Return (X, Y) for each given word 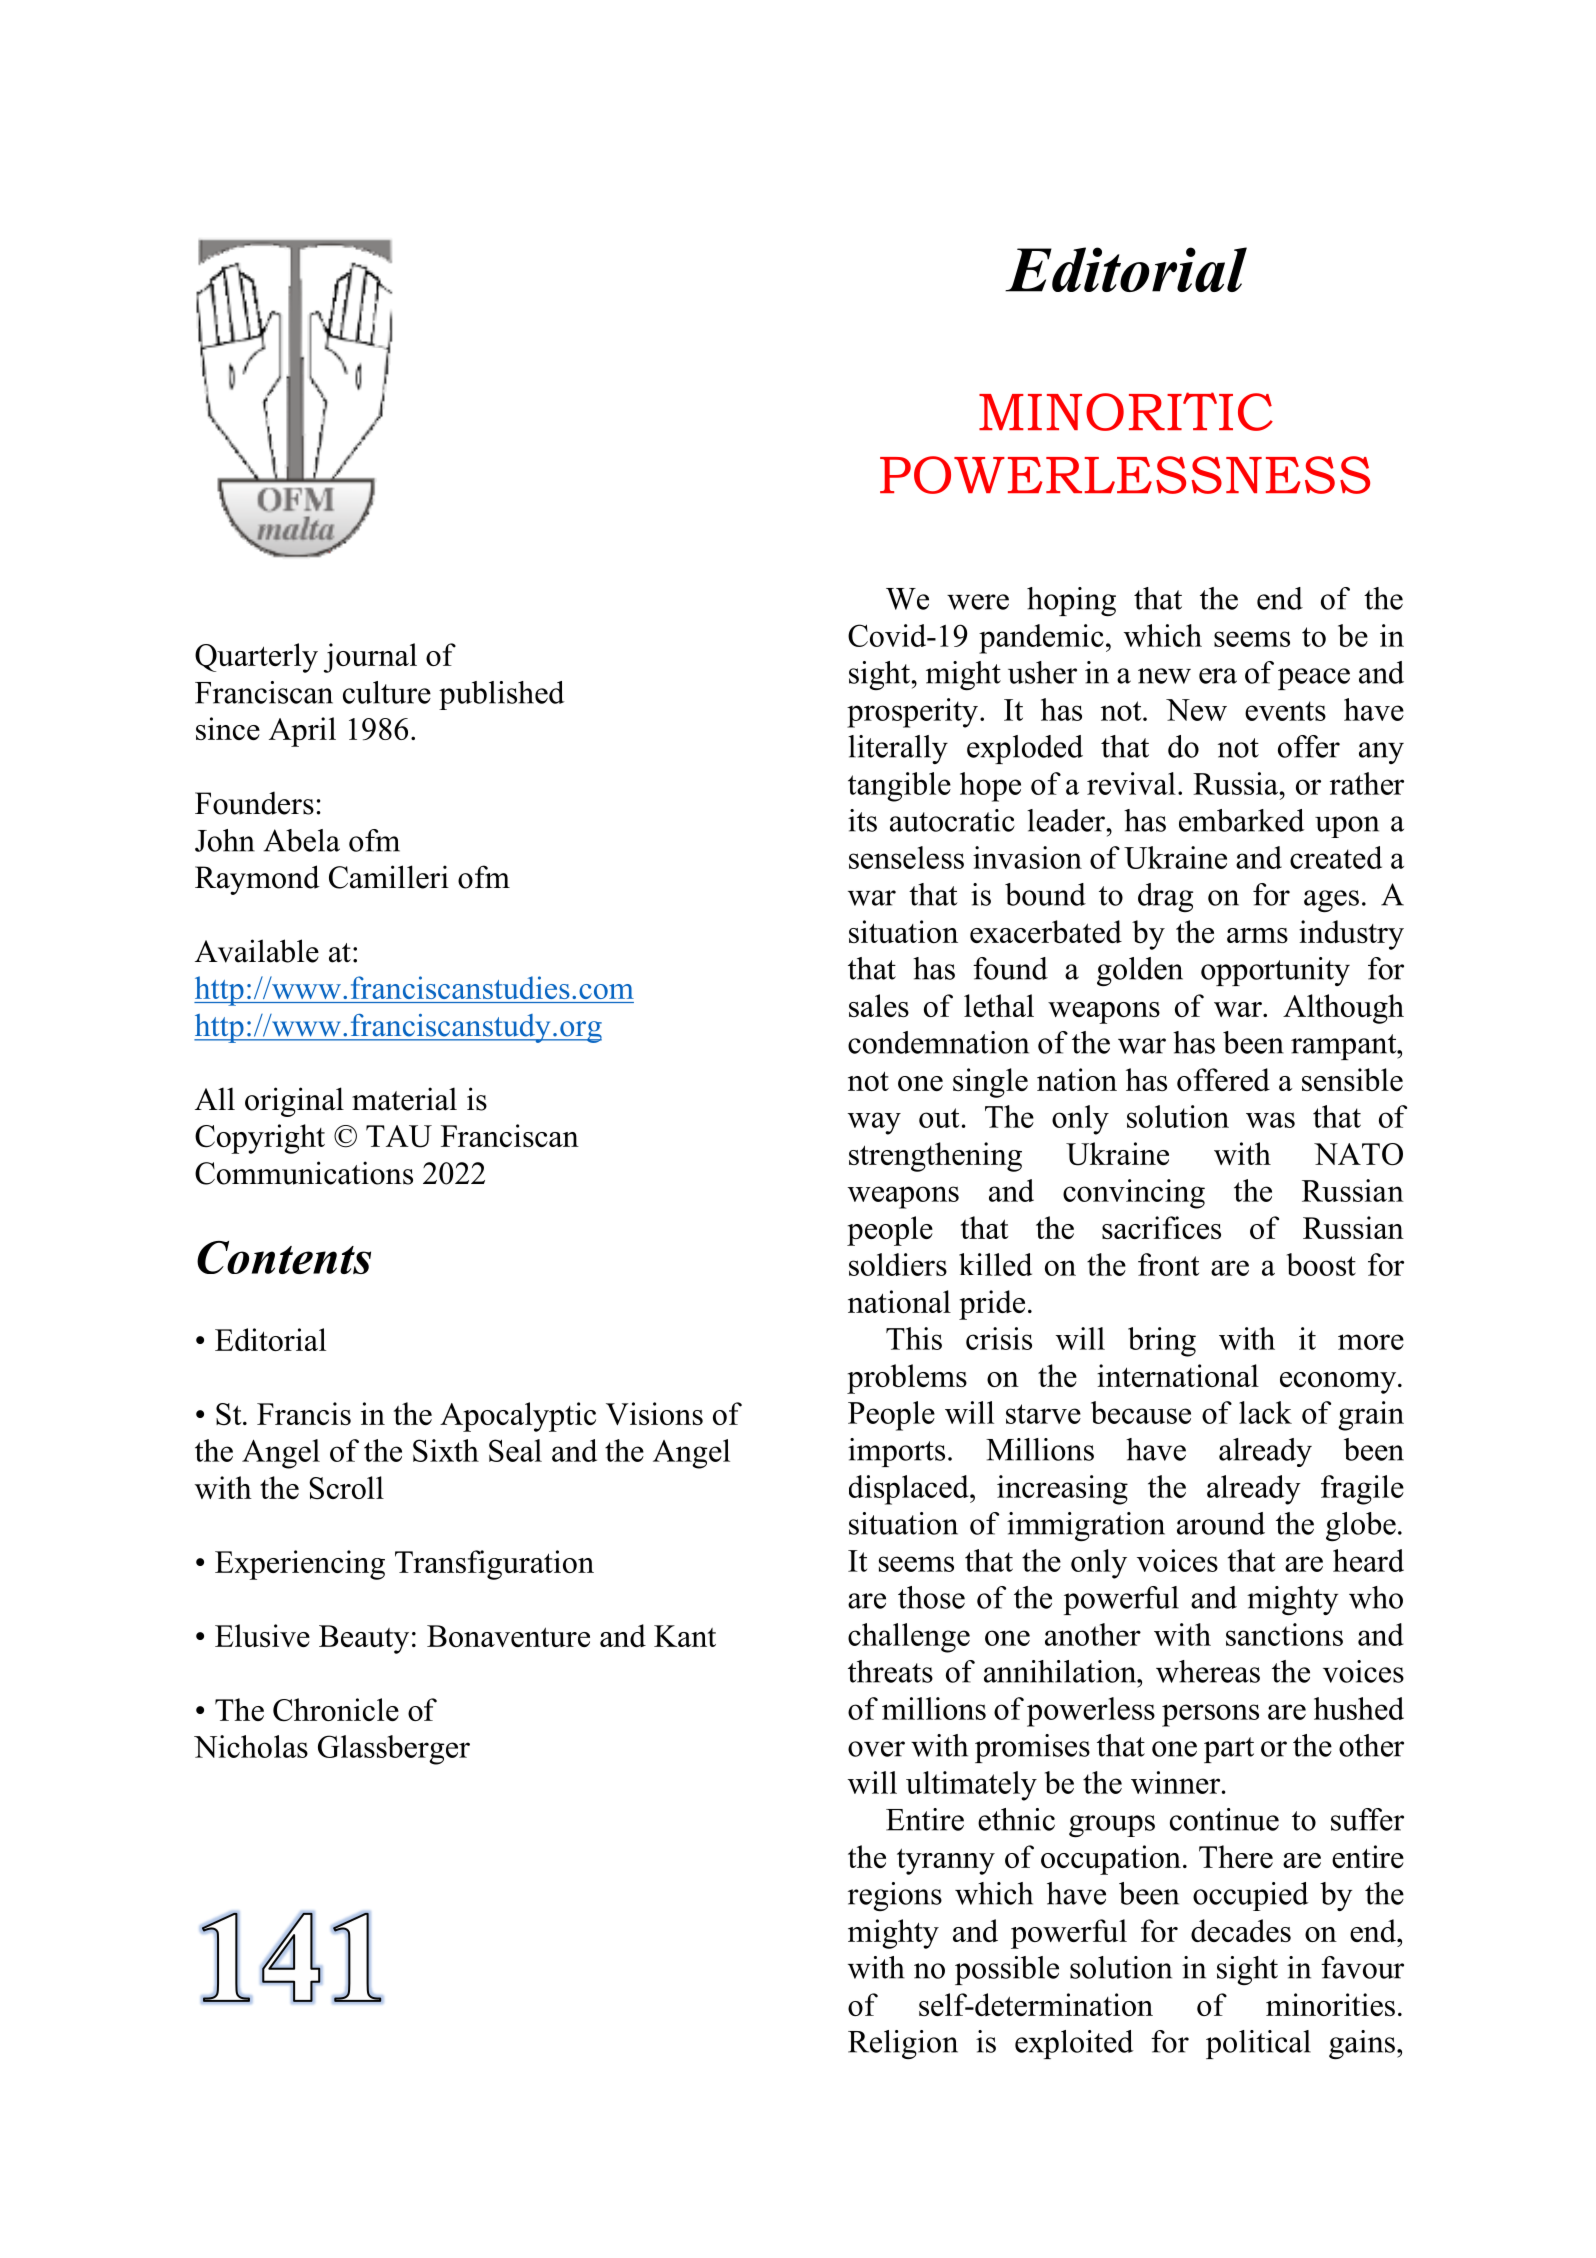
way (874, 1123)
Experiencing (300, 1565)
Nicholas (251, 1746)
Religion (903, 2044)
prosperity (912, 713)
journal (370, 658)
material (404, 1099)
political (1258, 2044)
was (1270, 1120)
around (1221, 1523)
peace (1314, 679)
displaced (910, 1490)
